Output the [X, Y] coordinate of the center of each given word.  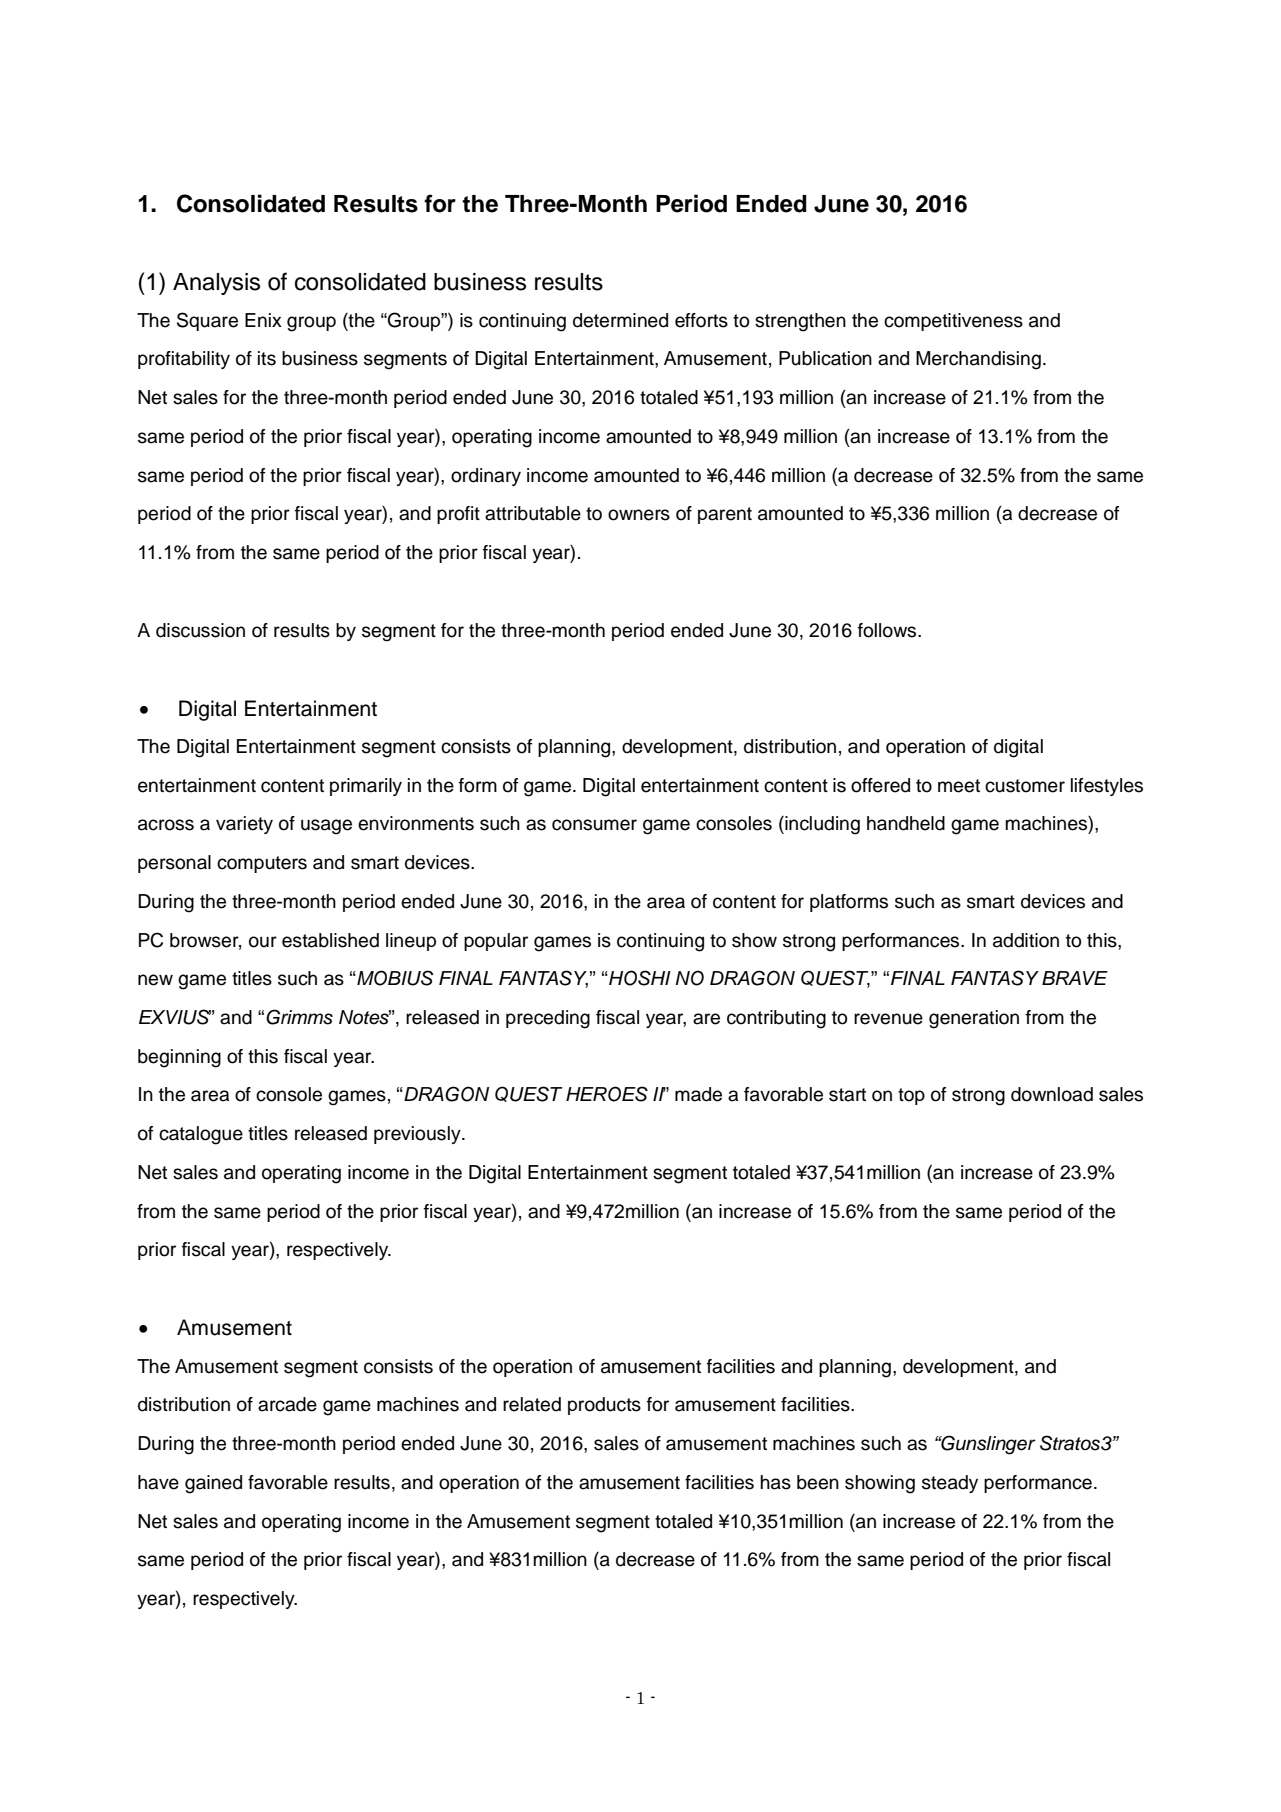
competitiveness [953, 322]
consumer [594, 825]
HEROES [607, 1094]
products [604, 1406]
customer [1025, 786]
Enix [263, 320]
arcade [287, 1404]
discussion [200, 630]
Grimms [299, 1017]
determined [620, 320]
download [1052, 1094]
